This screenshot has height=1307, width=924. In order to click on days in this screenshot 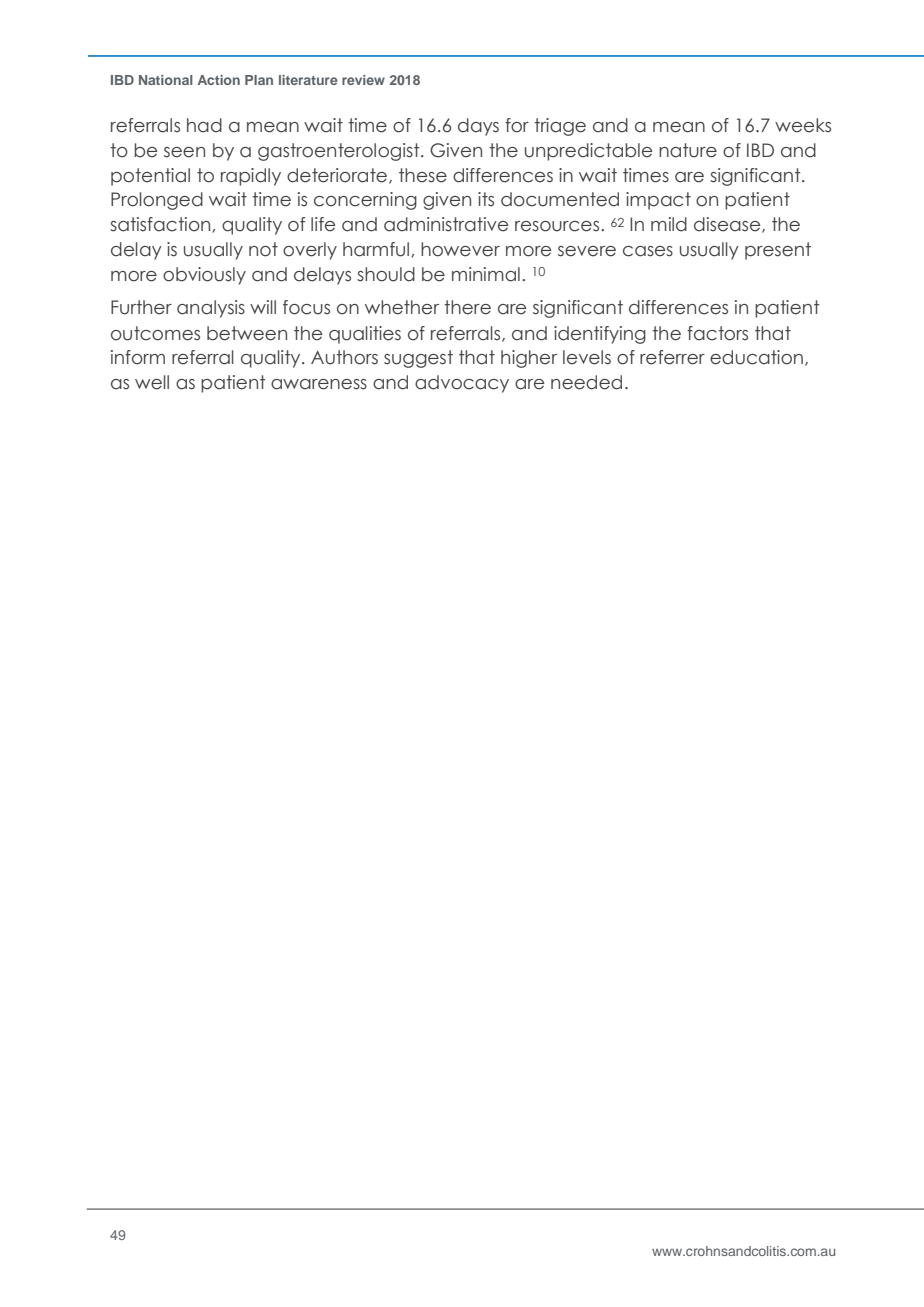, I will do `click(478, 127)`.
